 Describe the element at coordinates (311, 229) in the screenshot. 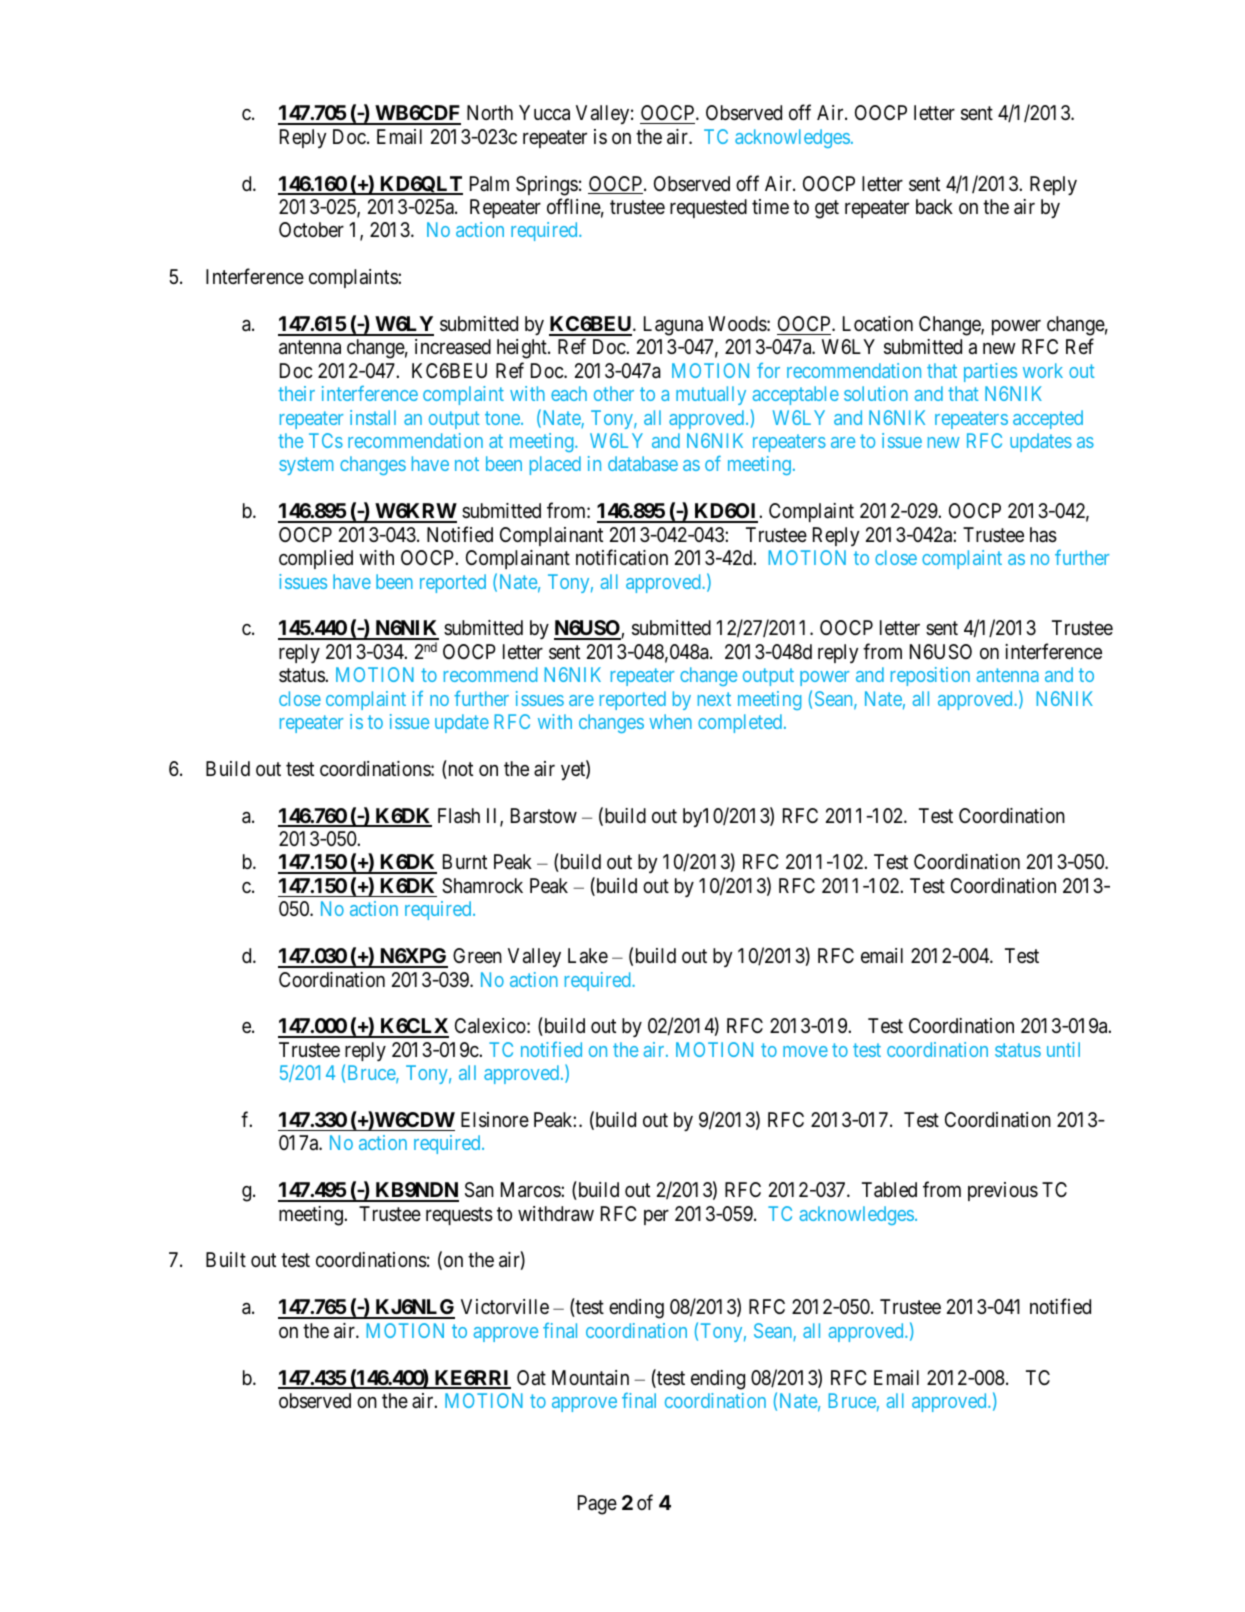

I see `October` at that location.
